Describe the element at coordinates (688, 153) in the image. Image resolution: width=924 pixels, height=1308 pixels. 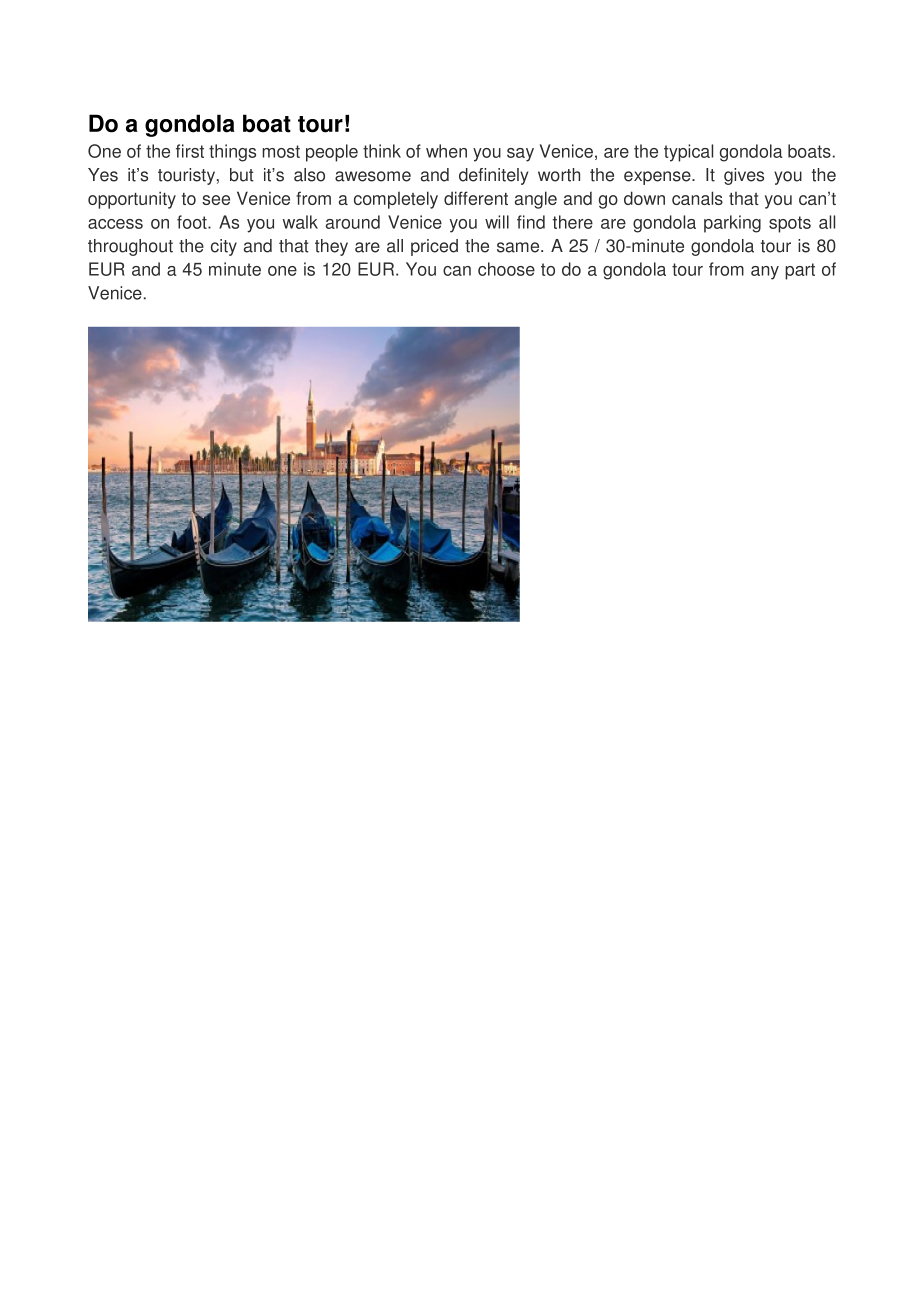
I see `typical` at that location.
